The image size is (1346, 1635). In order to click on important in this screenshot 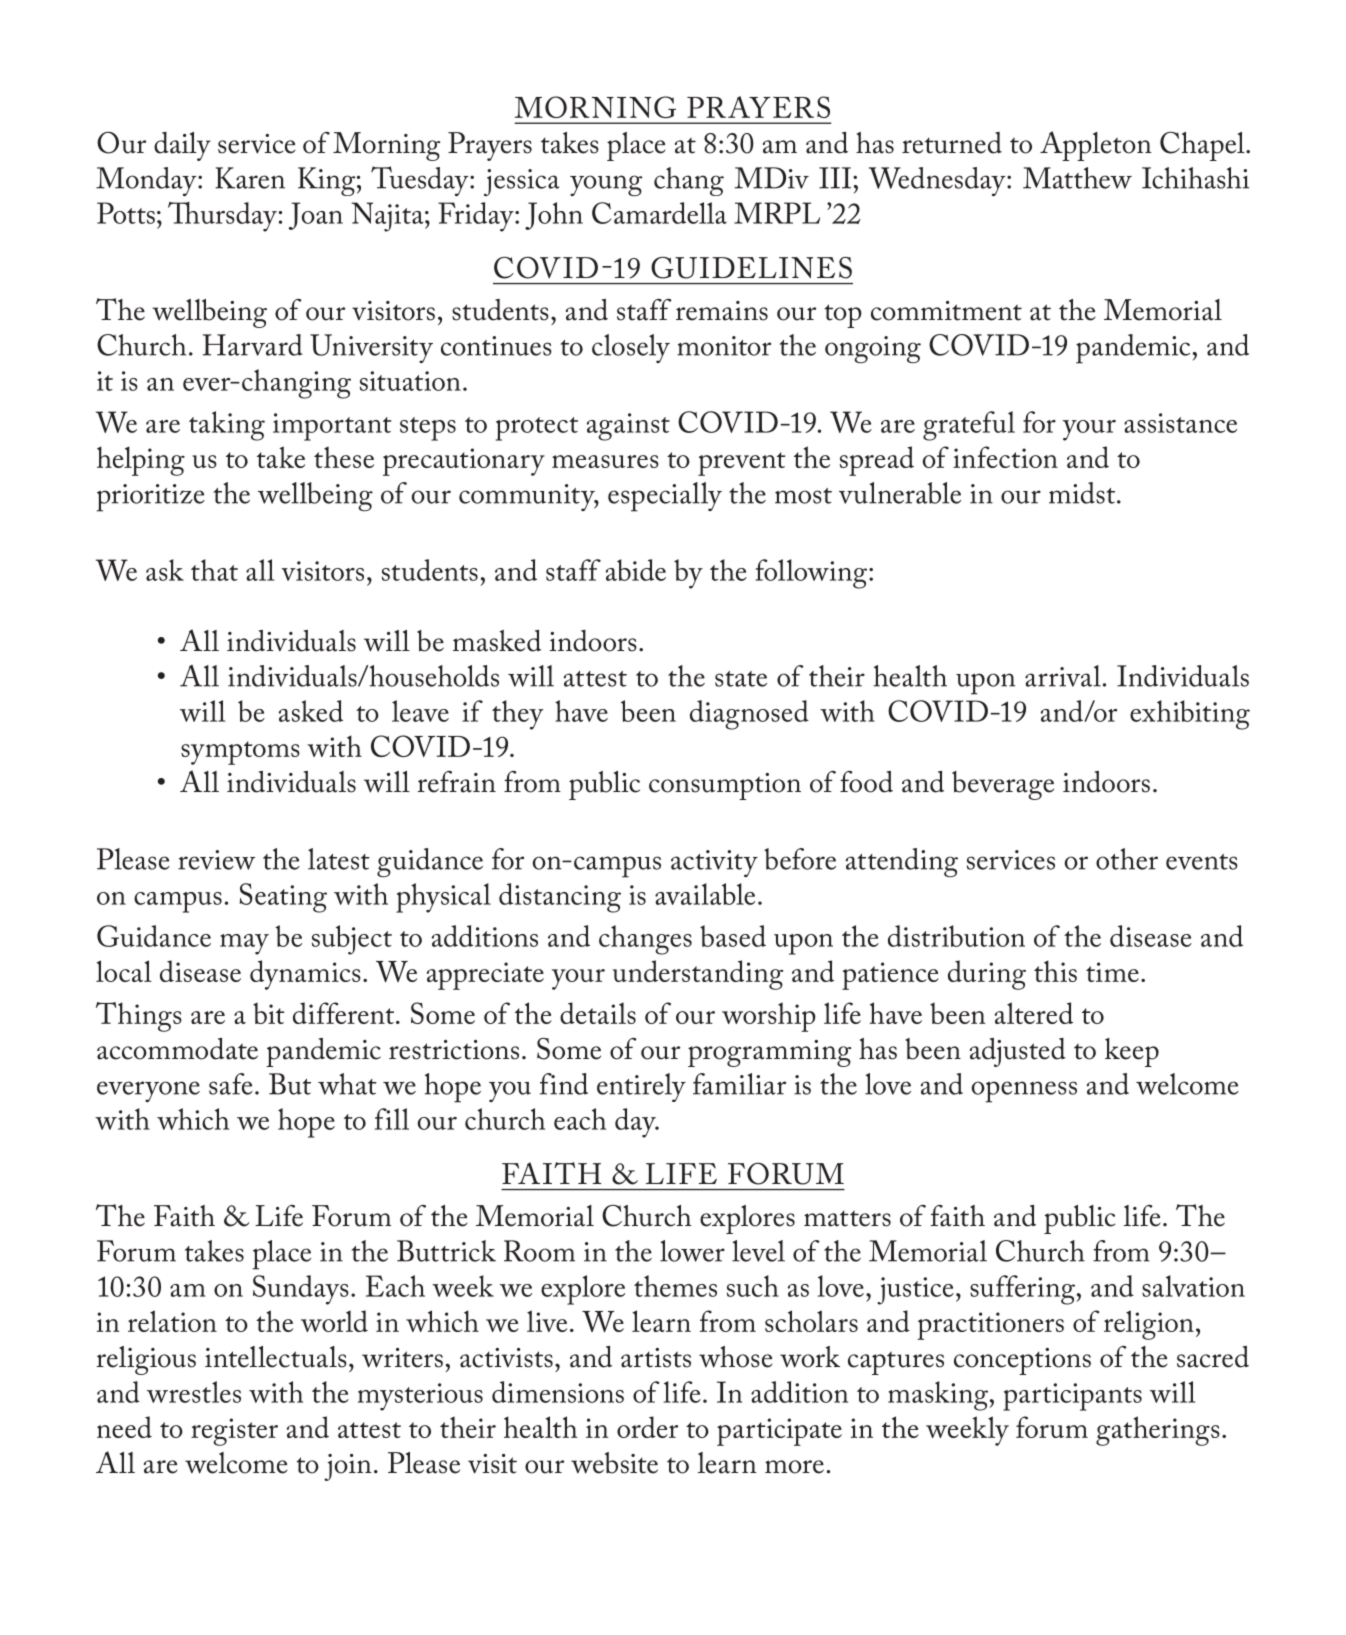, I will do `click(332, 427)`.
